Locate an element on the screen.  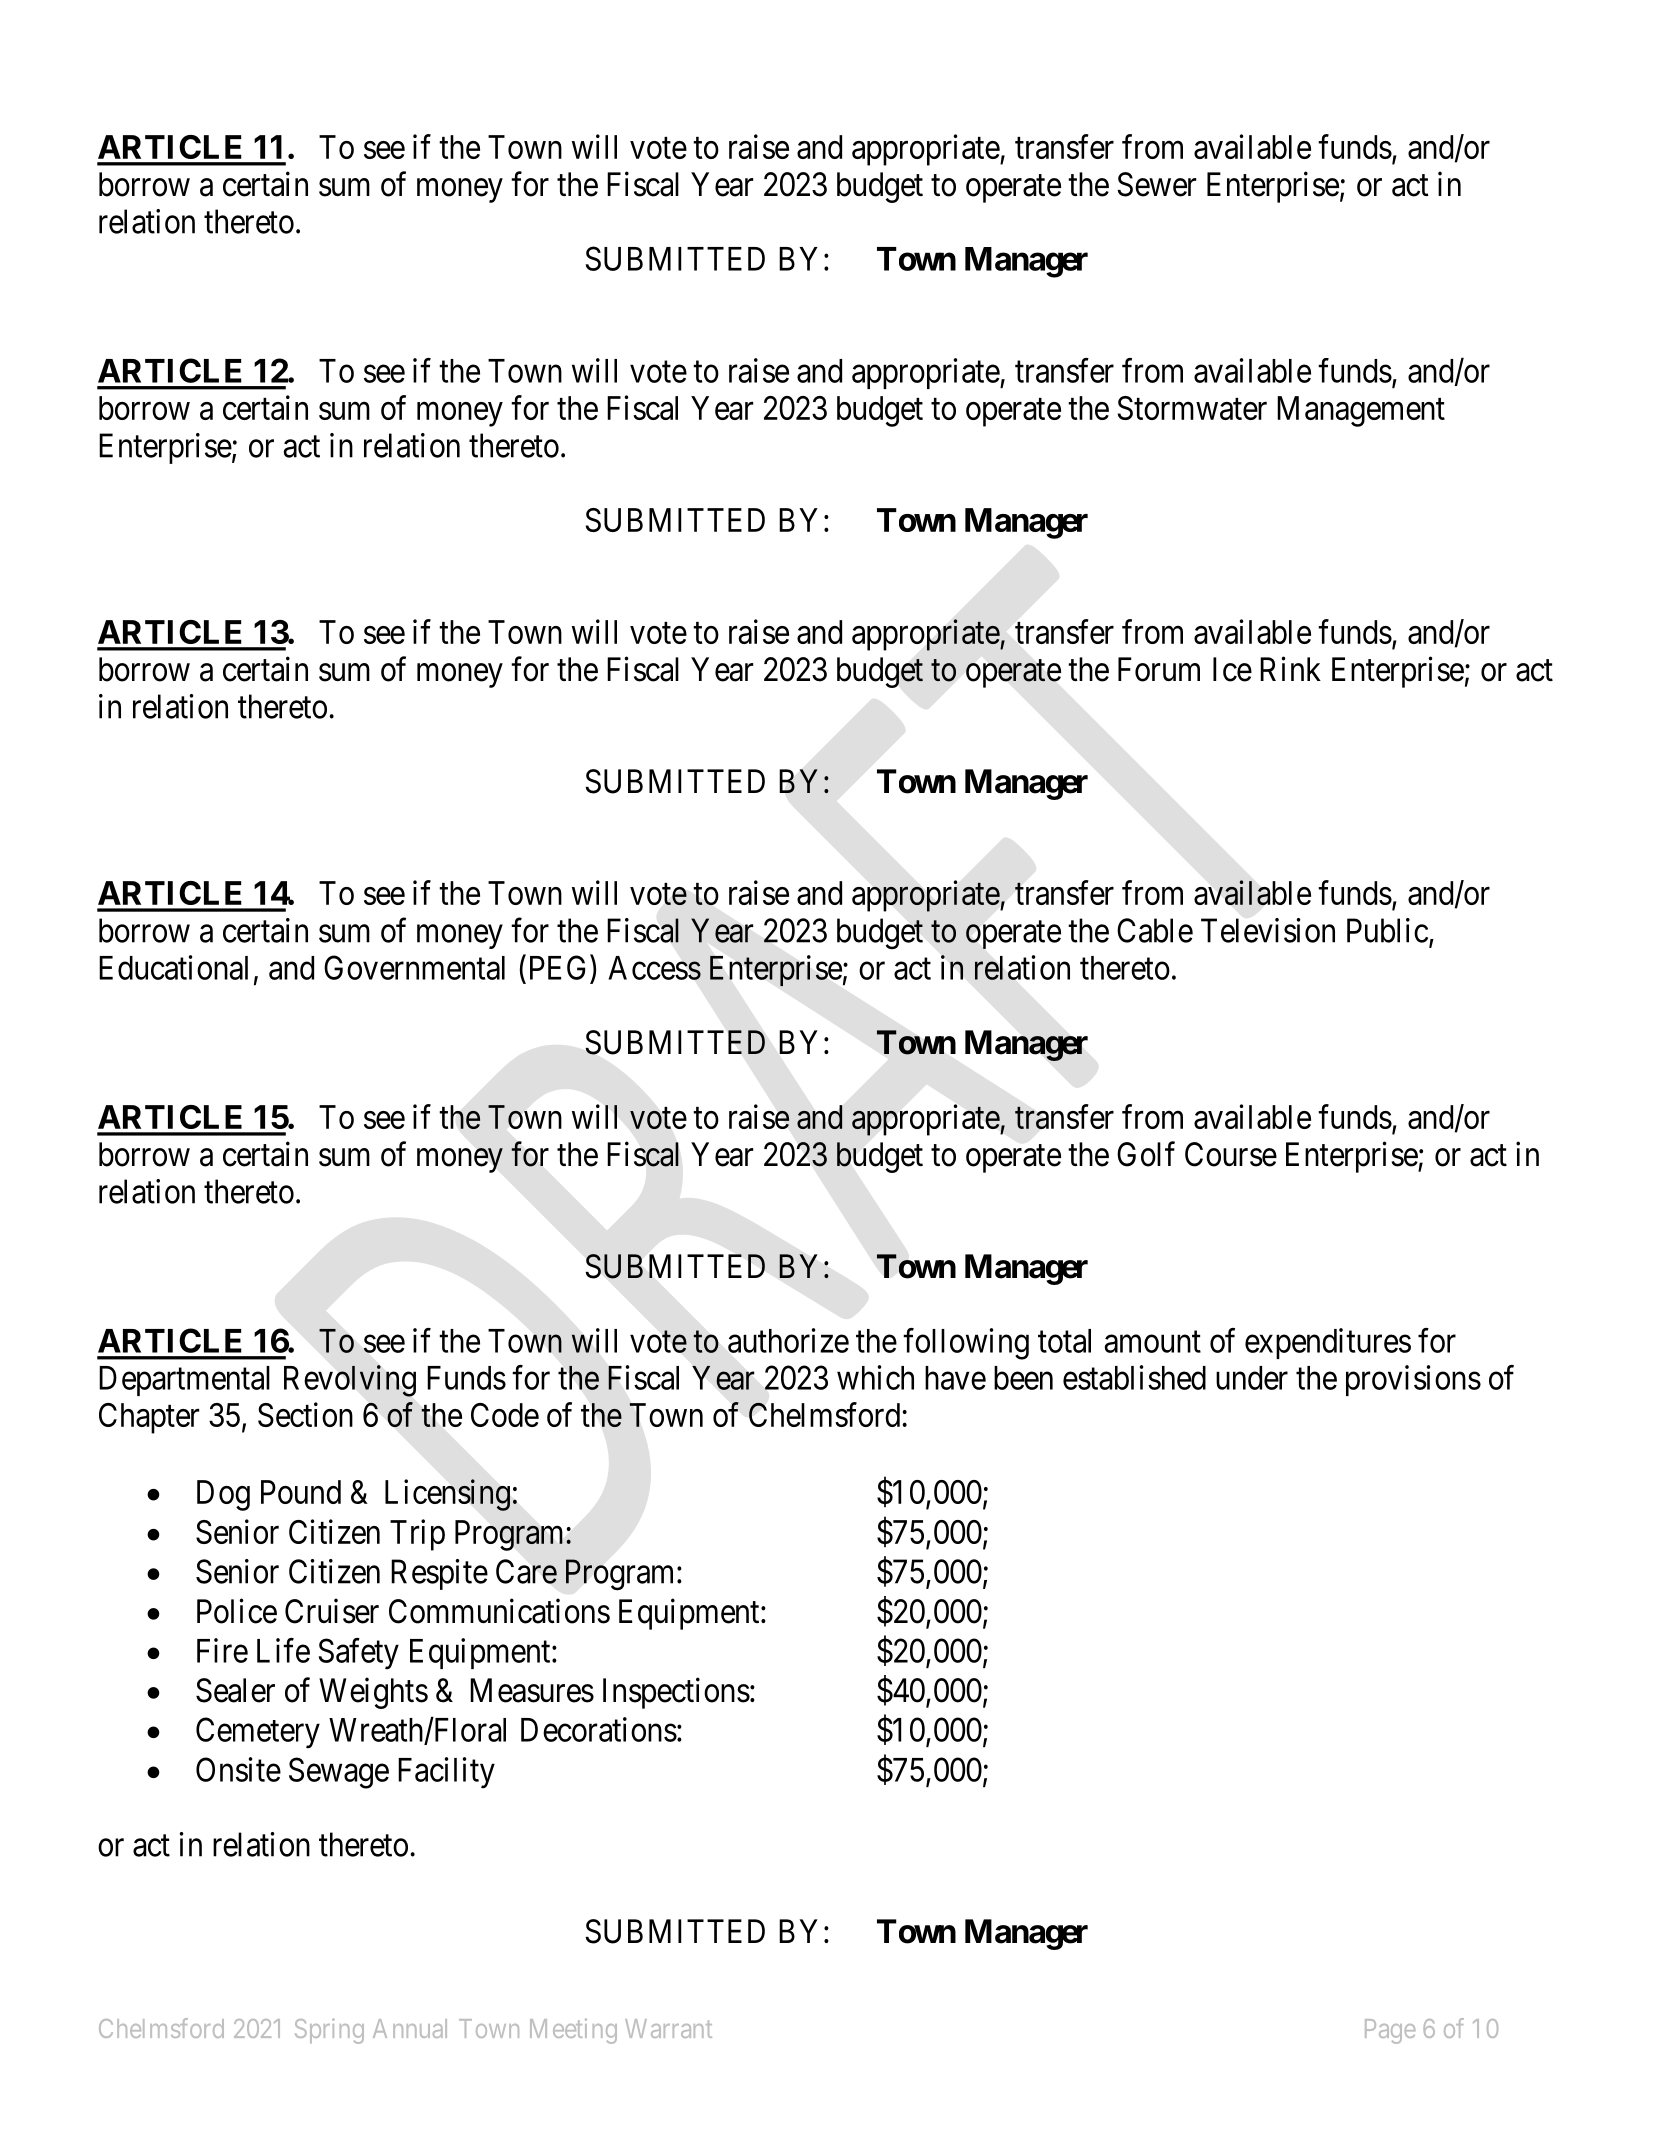
Stormwater is located at coordinates (1192, 408).
